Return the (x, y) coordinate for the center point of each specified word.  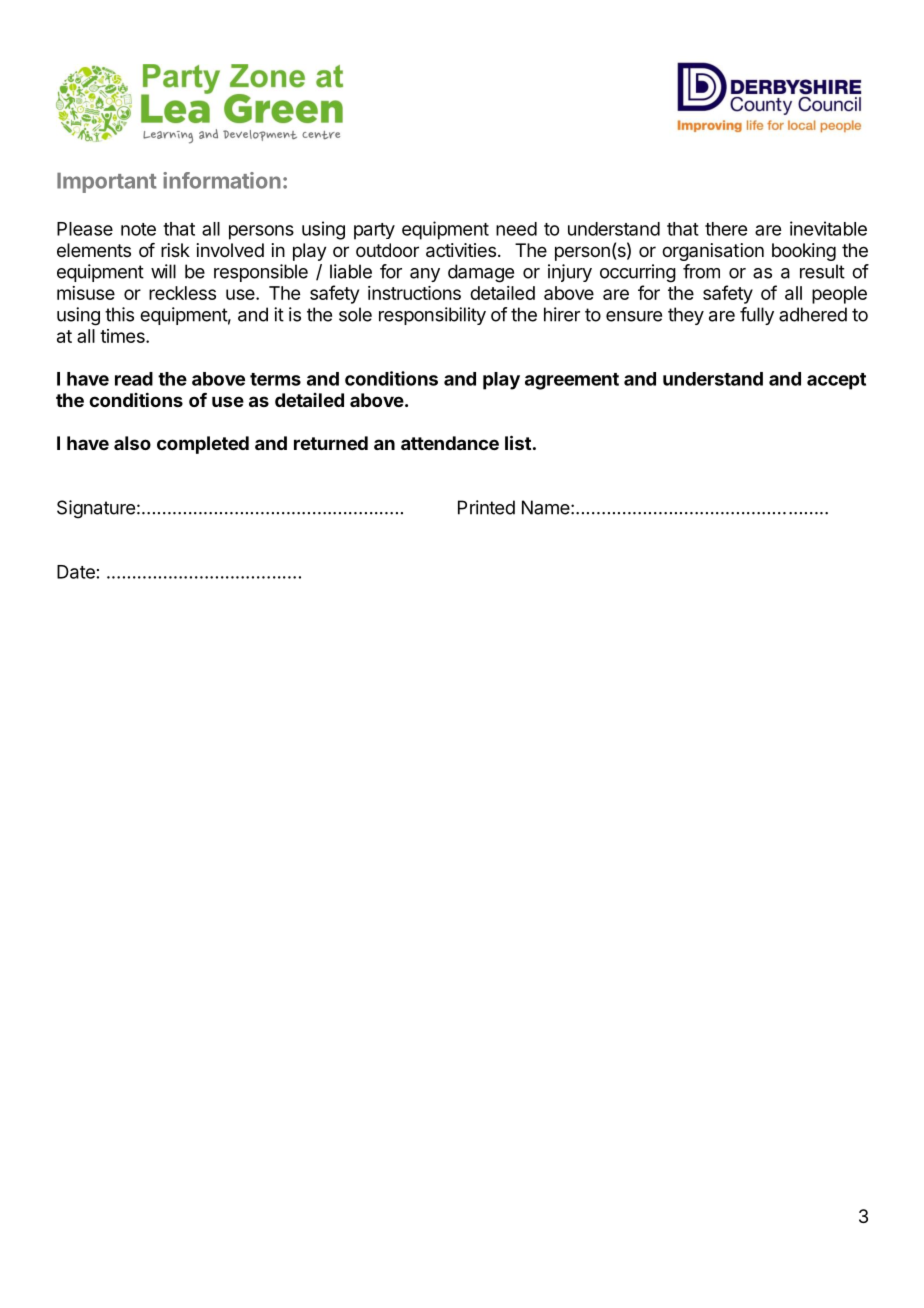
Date (76, 572)
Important (107, 183)
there (726, 229)
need (516, 229)
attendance (450, 443)
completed (203, 445)
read (134, 379)
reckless (182, 293)
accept (836, 381)
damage (481, 273)
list (518, 442)
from (701, 271)
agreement (572, 381)
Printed (486, 507)
